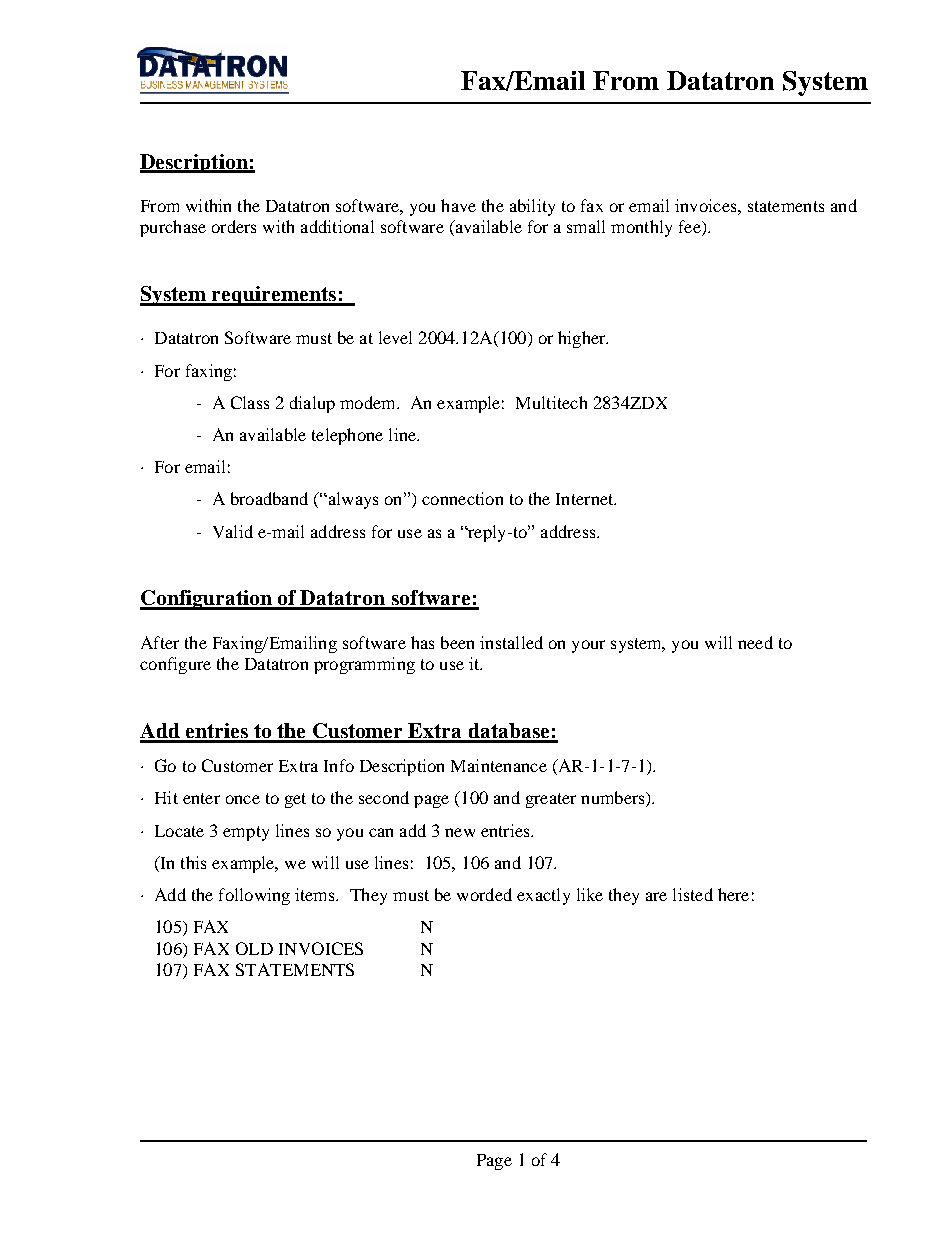 The height and width of the screenshot is (1233, 952). What do you see at coordinates (254, 948) in the screenshot?
I see `OLD` at bounding box center [254, 948].
